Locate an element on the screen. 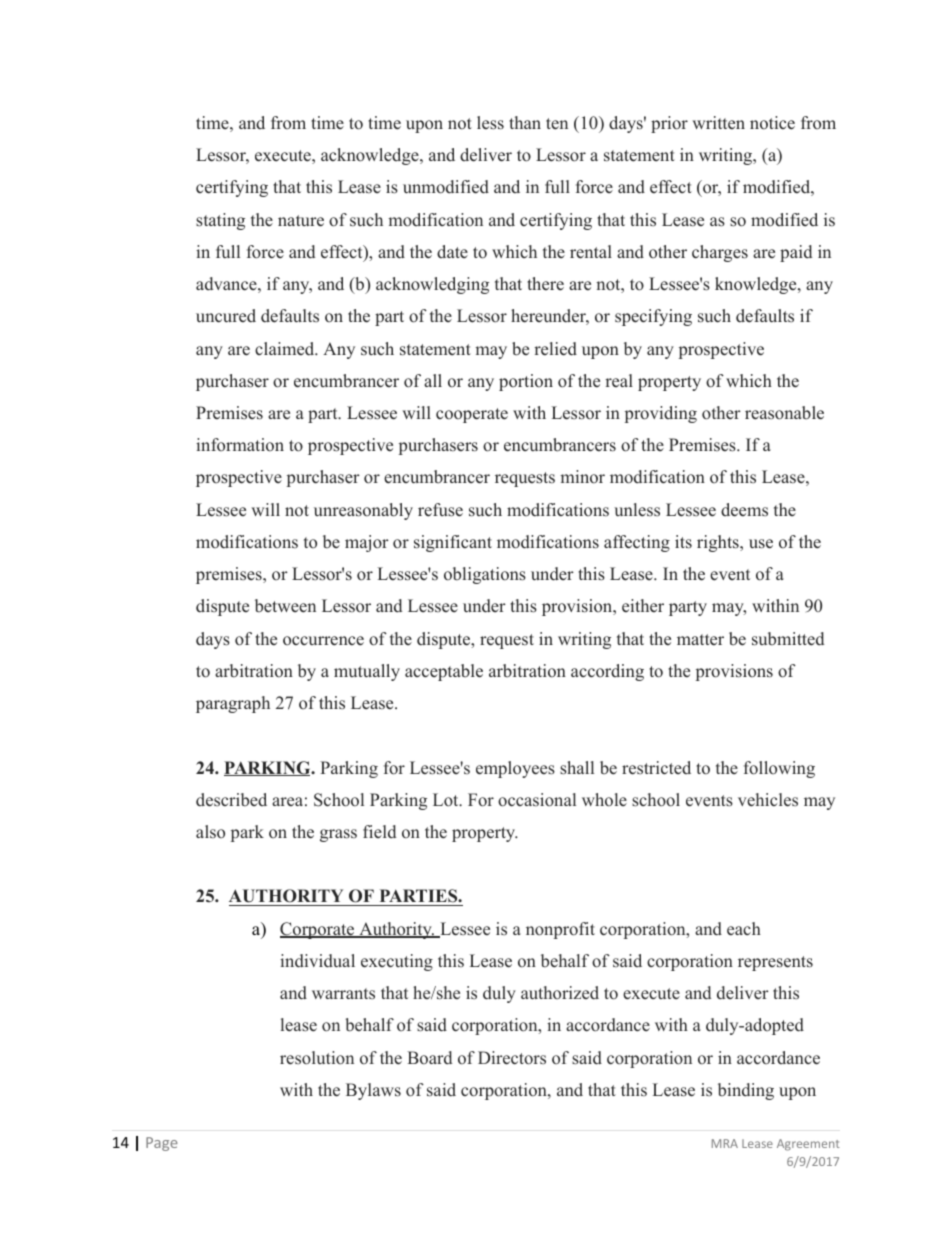 The width and height of the screenshot is (952, 1233). each is located at coordinates (744, 929).
